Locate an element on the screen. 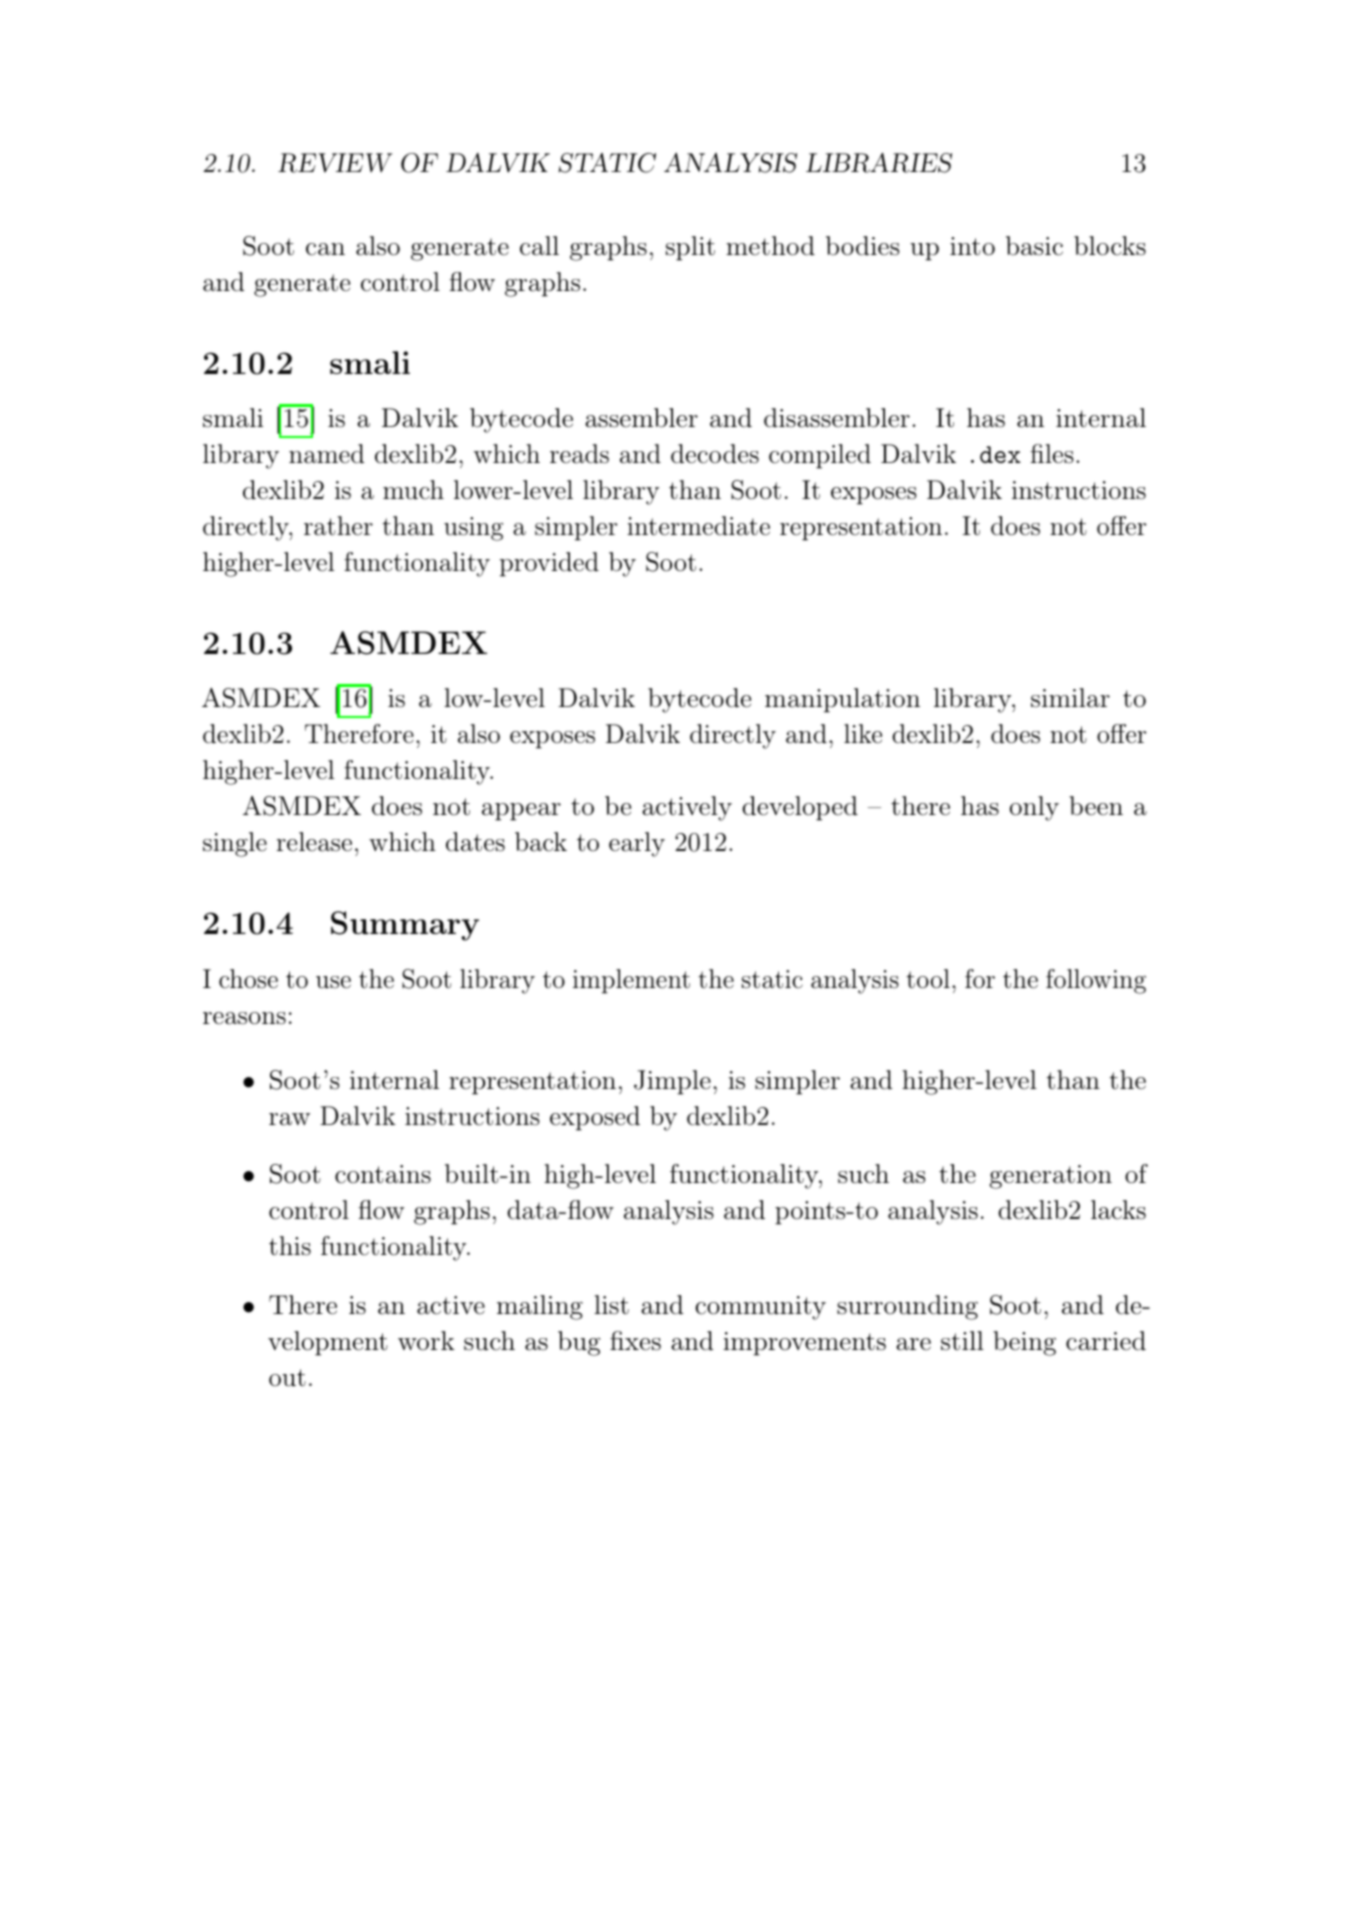 This screenshot has width=1349, height=1907. use is located at coordinates (333, 982).
